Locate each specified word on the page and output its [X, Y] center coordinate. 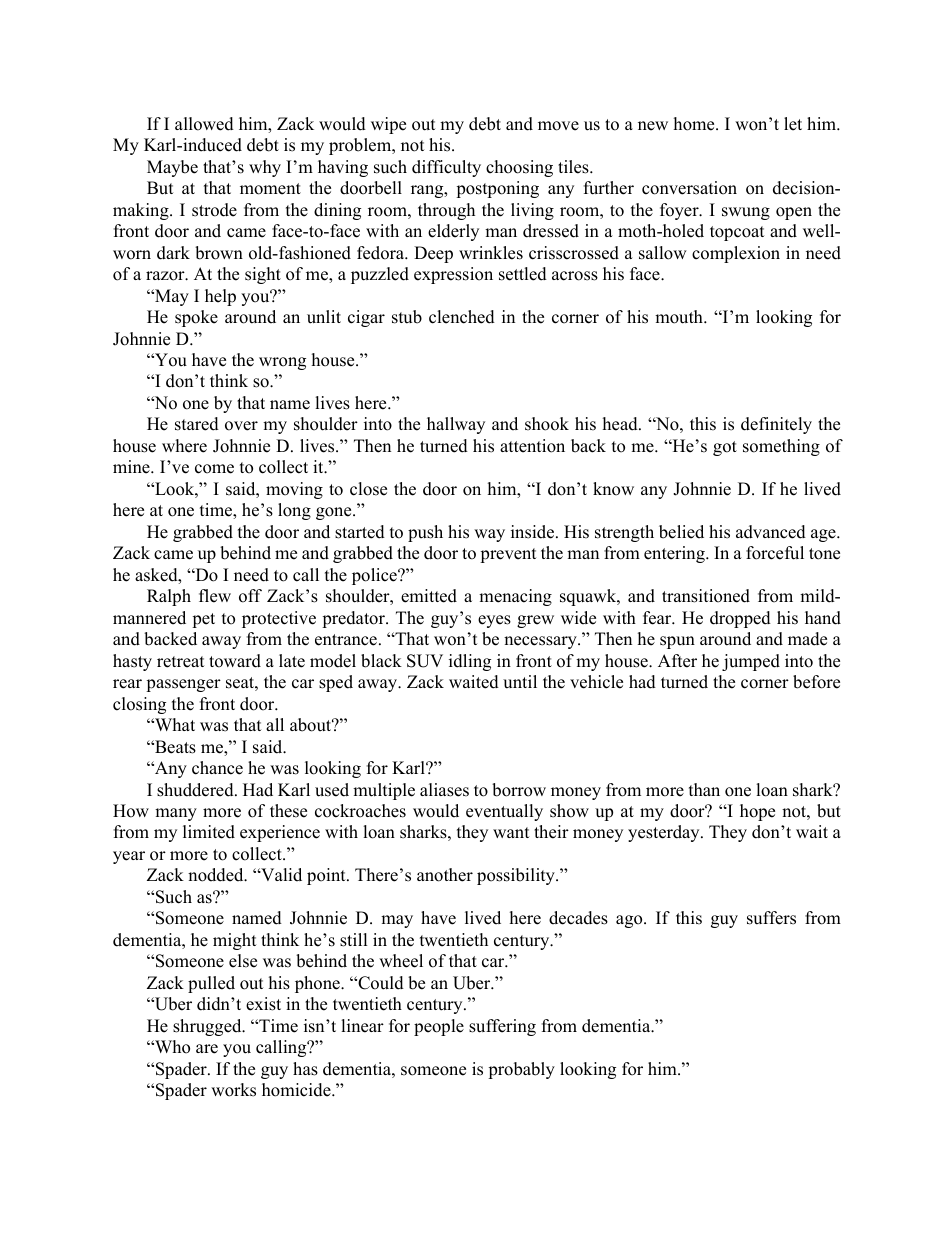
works [233, 1090]
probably [521, 1070]
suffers [771, 918]
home [695, 124]
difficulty [446, 168]
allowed [204, 124]
